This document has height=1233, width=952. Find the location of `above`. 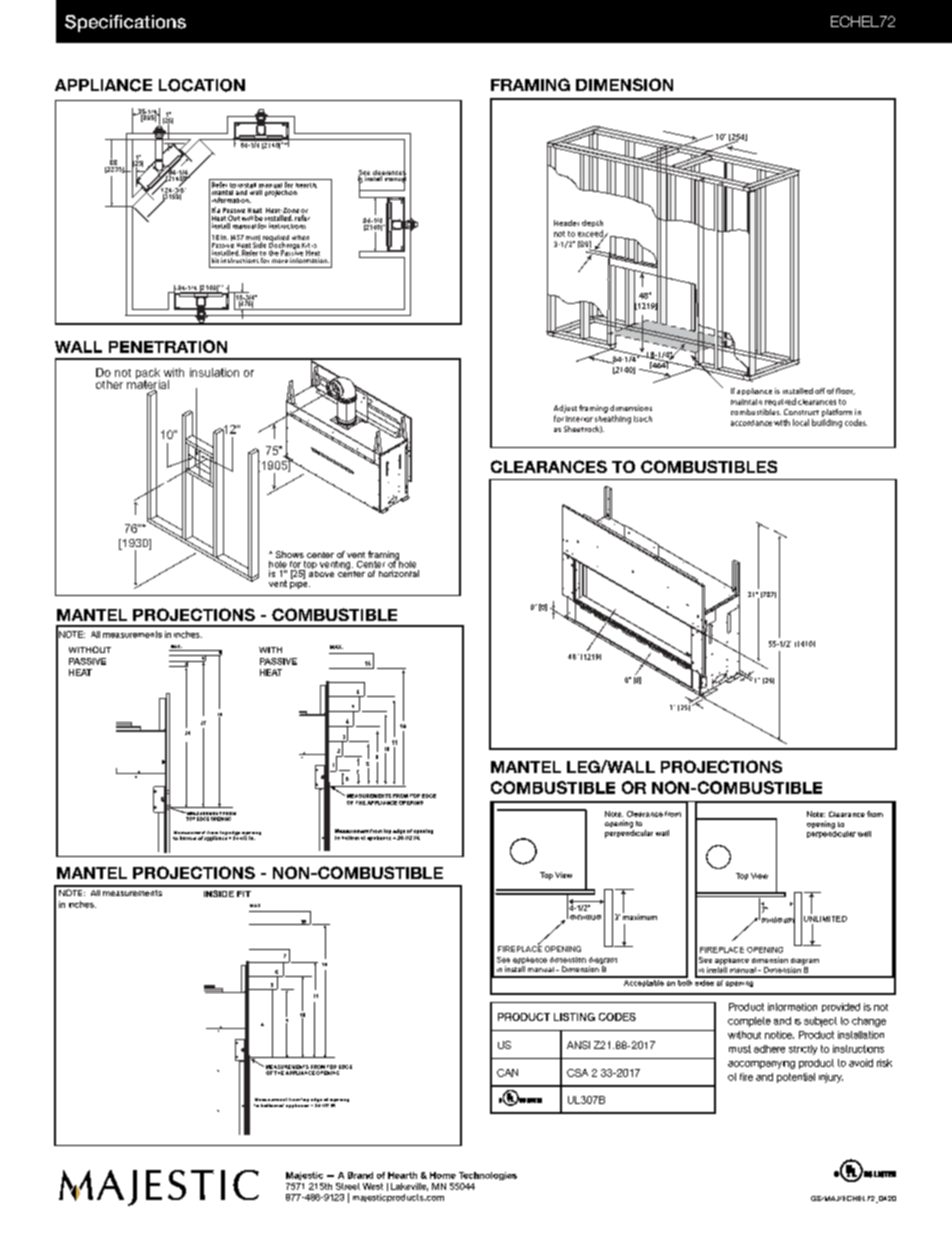

above is located at coordinates (321, 572).
